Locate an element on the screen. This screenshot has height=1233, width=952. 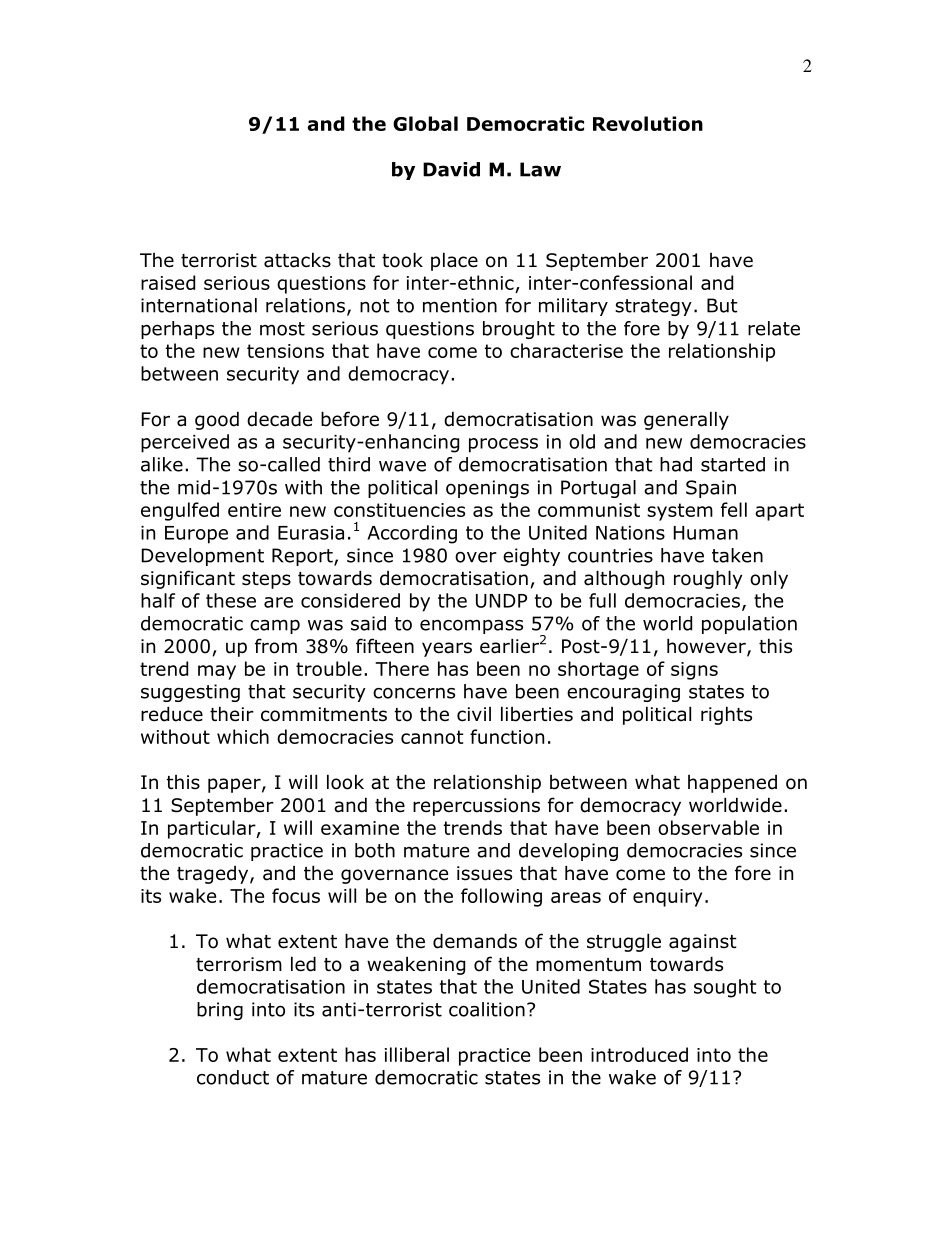
which is located at coordinates (243, 736).
